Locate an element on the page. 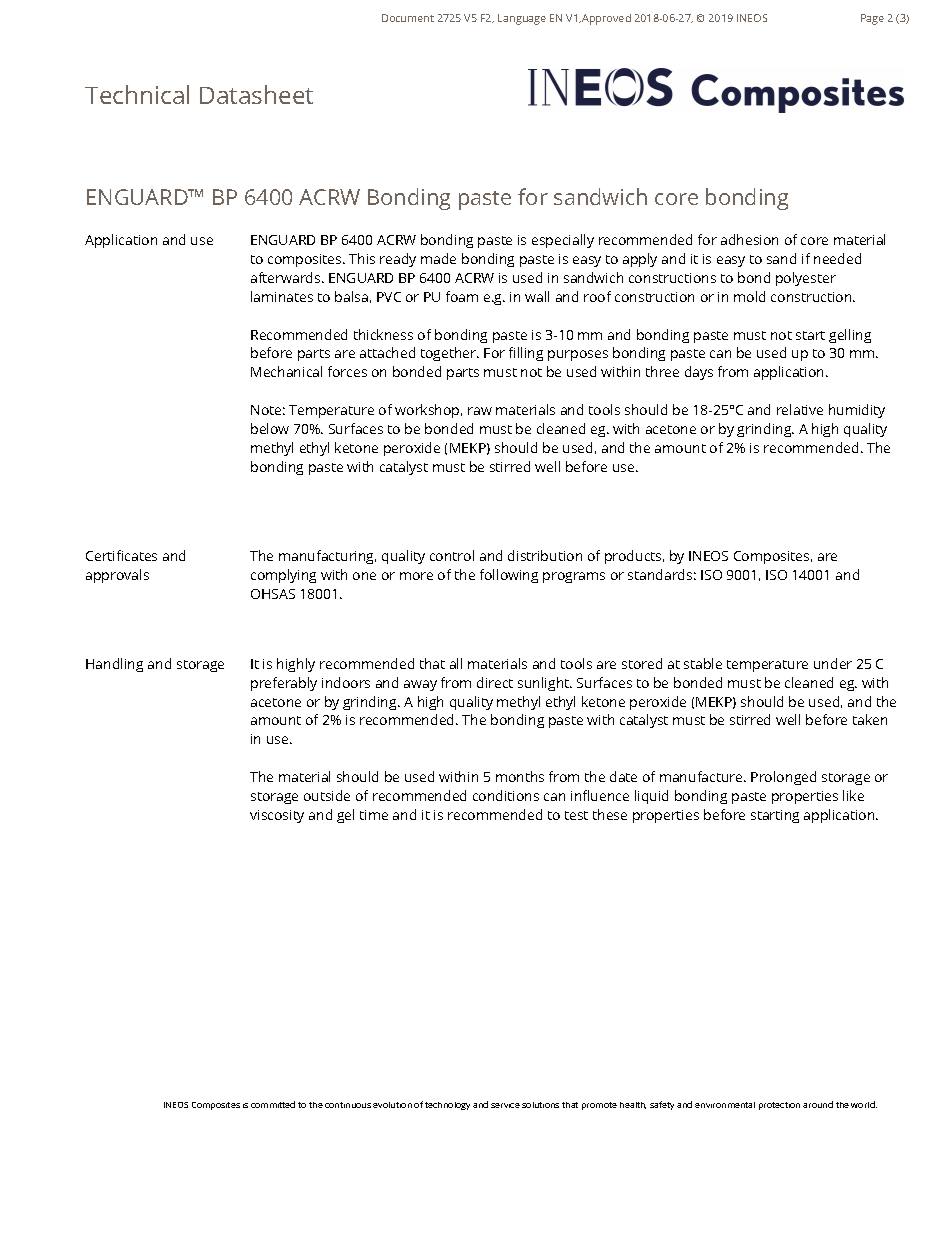 This image has height=1233, width=952. direct is located at coordinates (495, 682).
